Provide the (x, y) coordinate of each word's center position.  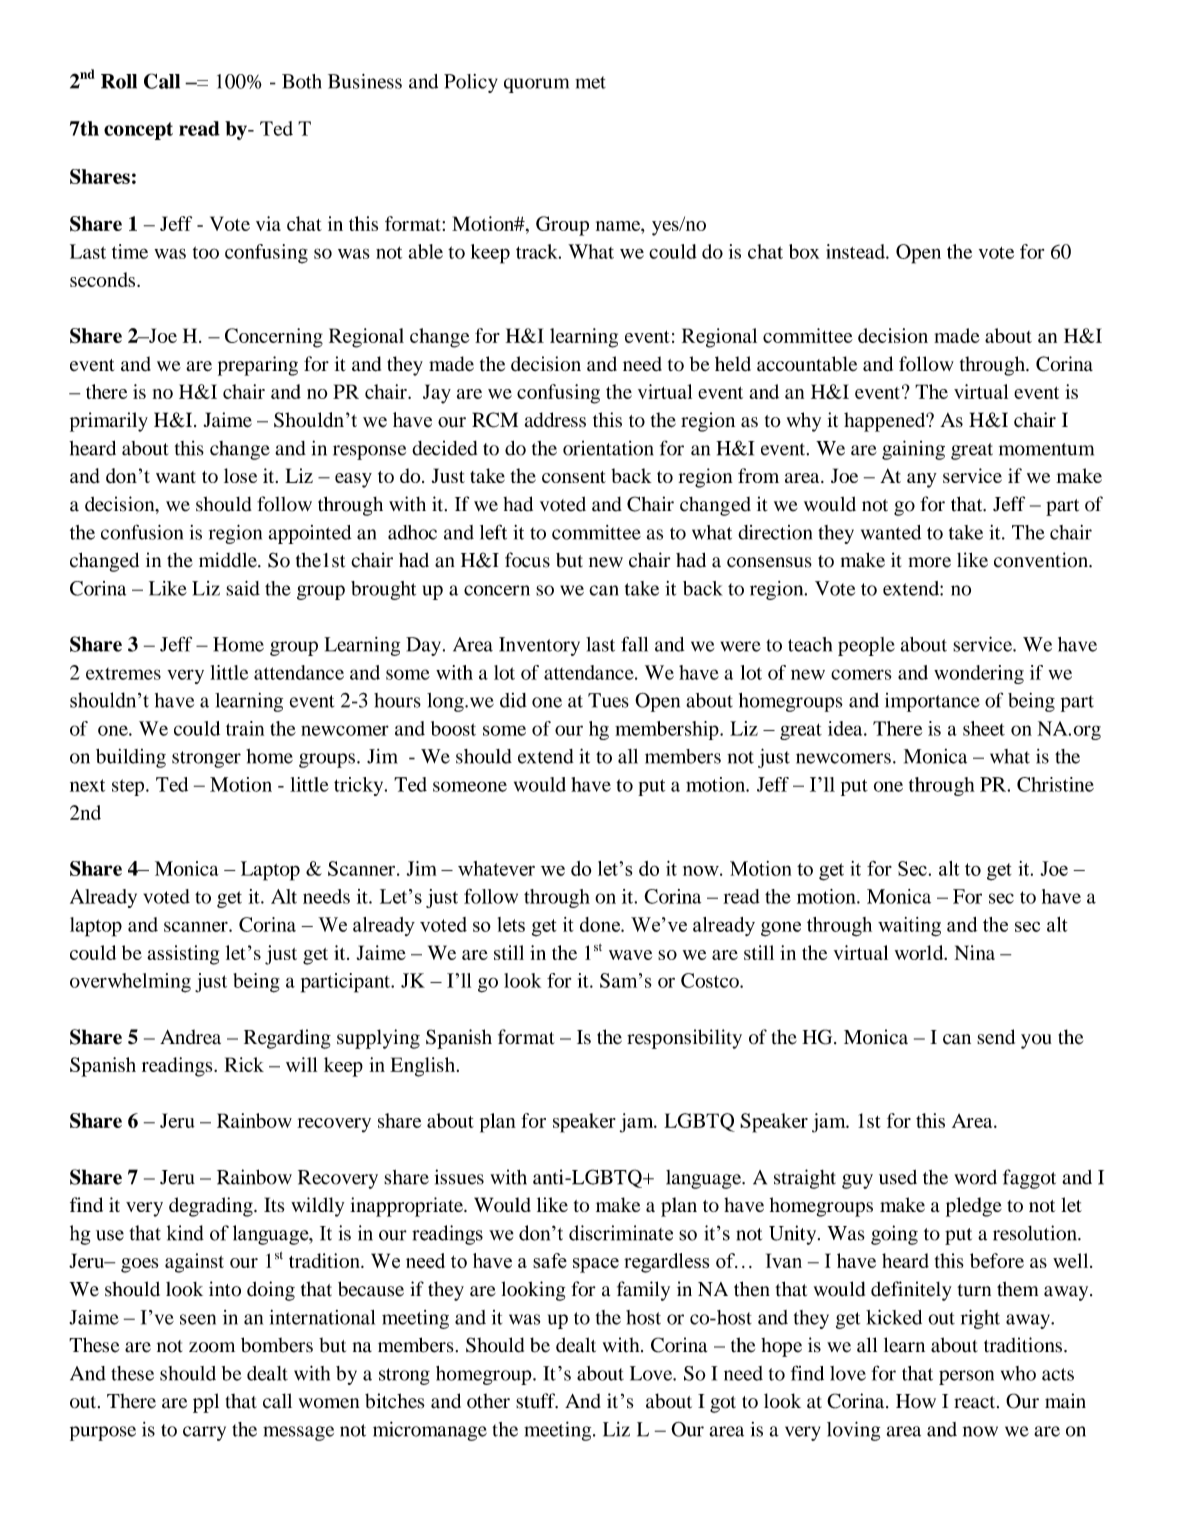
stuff (537, 1401)
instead (856, 251)
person (966, 1377)
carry (204, 1433)
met (590, 82)
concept (138, 131)
